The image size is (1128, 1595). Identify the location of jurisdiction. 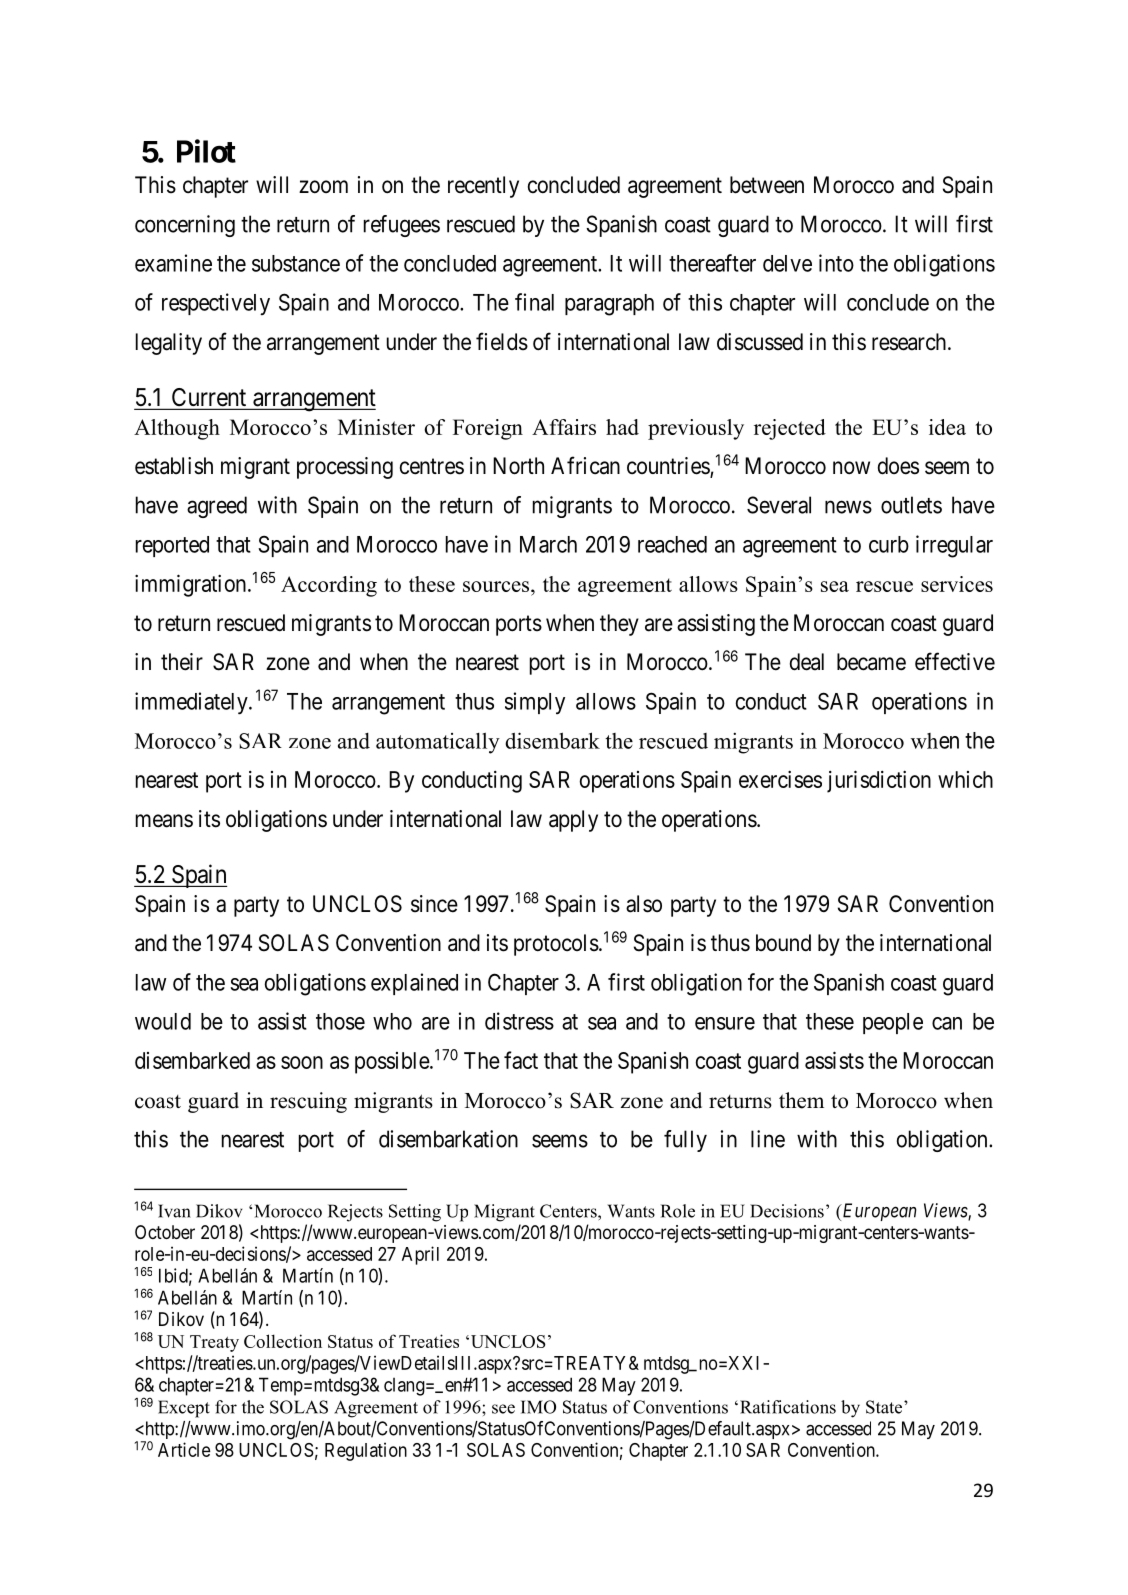
(879, 781).
